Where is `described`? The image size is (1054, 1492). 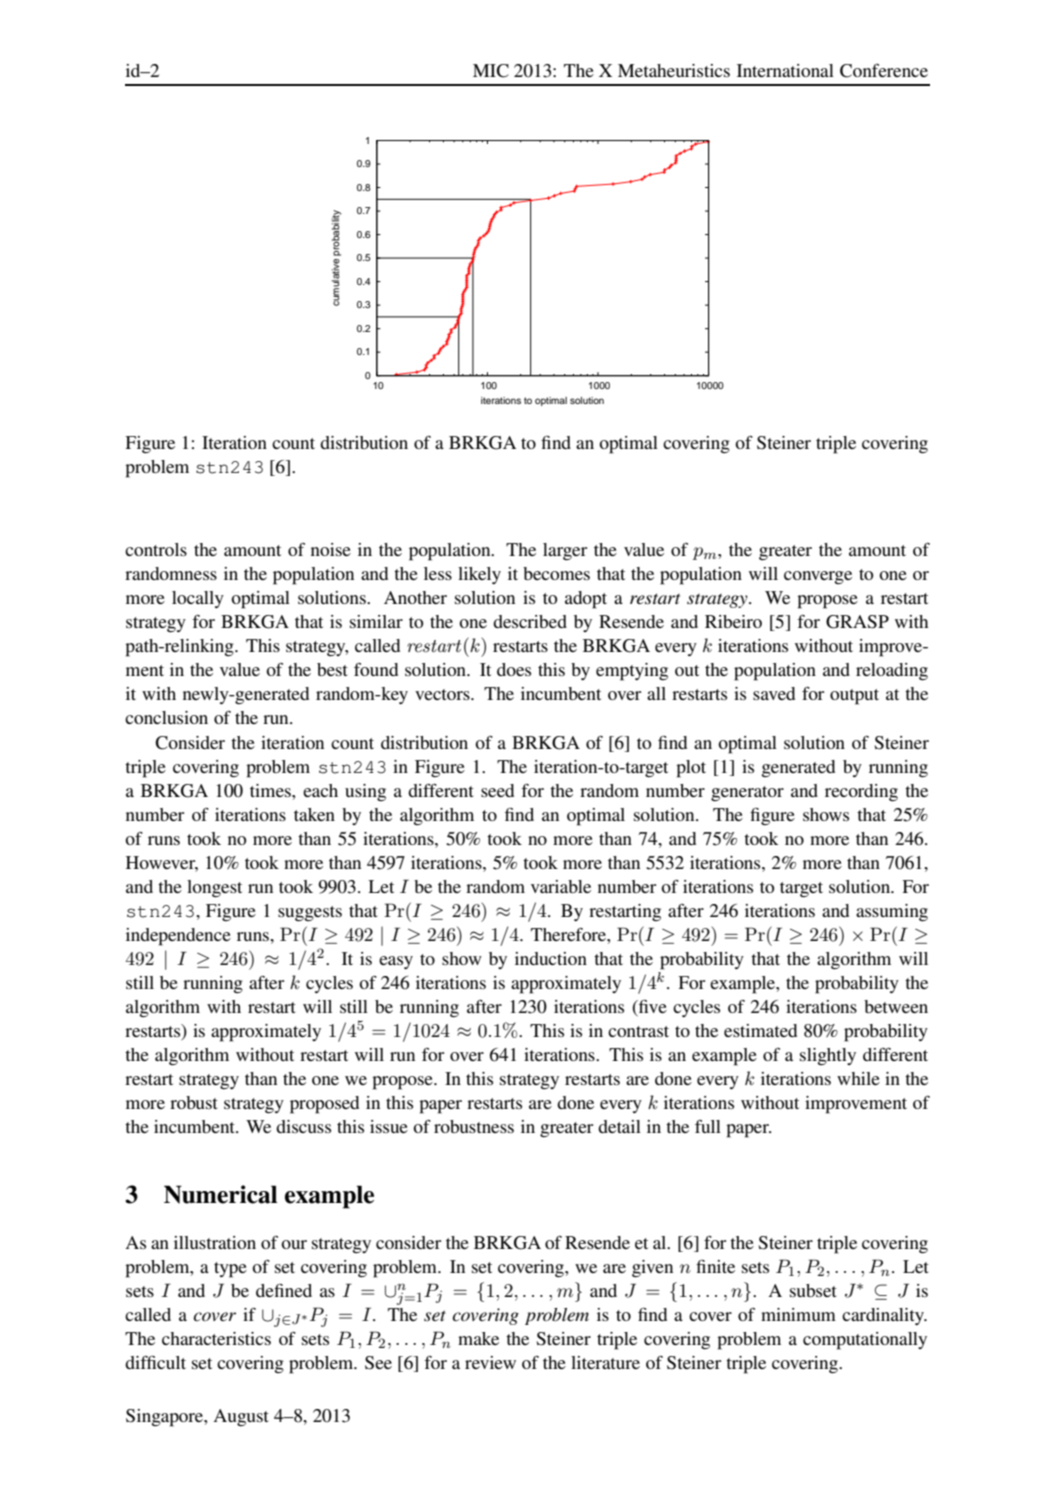
described is located at coordinates (530, 621).
